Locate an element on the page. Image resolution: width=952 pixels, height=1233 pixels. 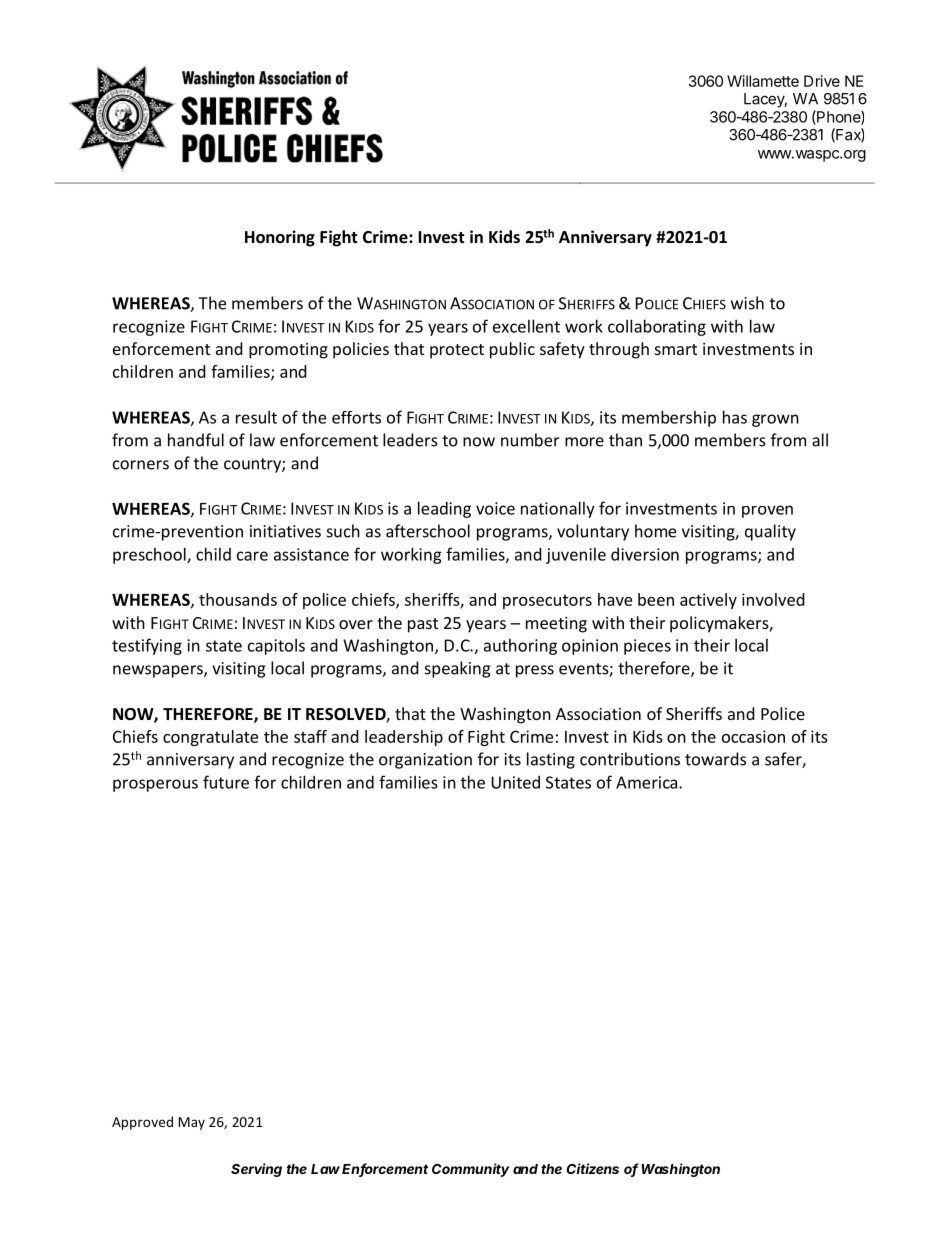
Willamette is located at coordinates (763, 81).
